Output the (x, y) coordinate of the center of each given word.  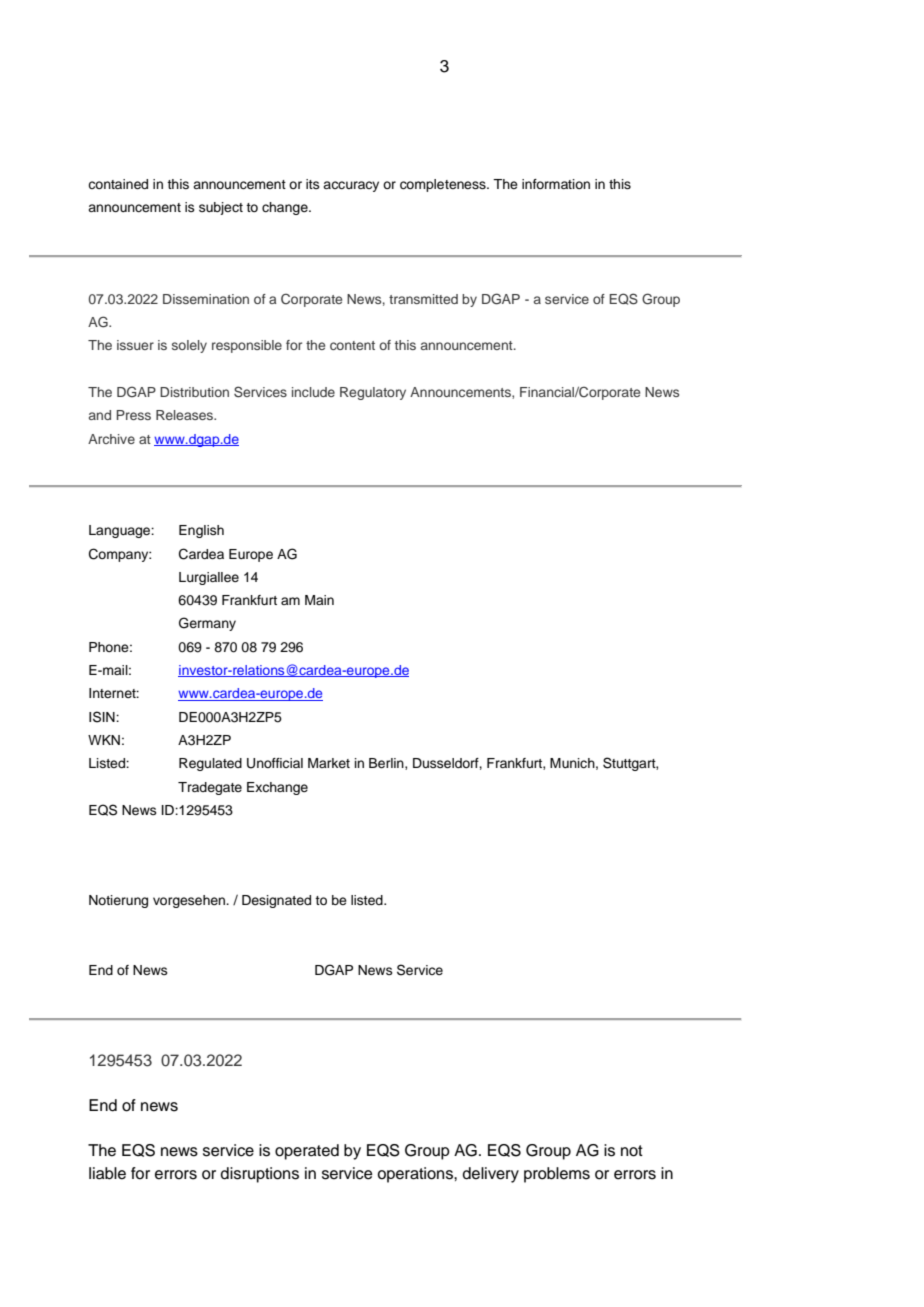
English (201, 531)
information (556, 184)
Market (329, 763)
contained (118, 184)
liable (107, 1173)
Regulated (210, 764)
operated (307, 1152)
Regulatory (373, 393)
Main (319, 600)
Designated (276, 901)
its (313, 184)
